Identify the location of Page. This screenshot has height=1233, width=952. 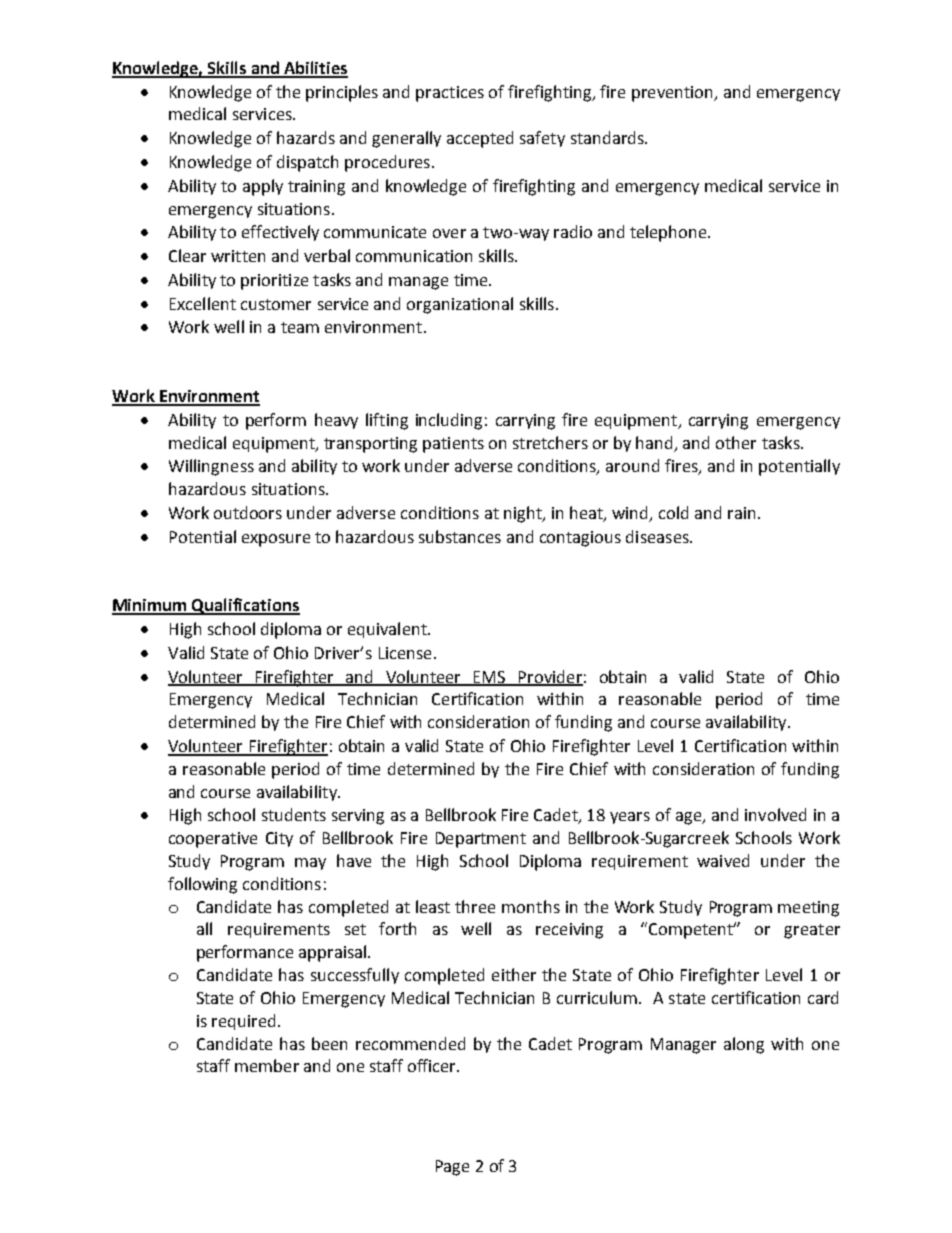
(452, 1168).
